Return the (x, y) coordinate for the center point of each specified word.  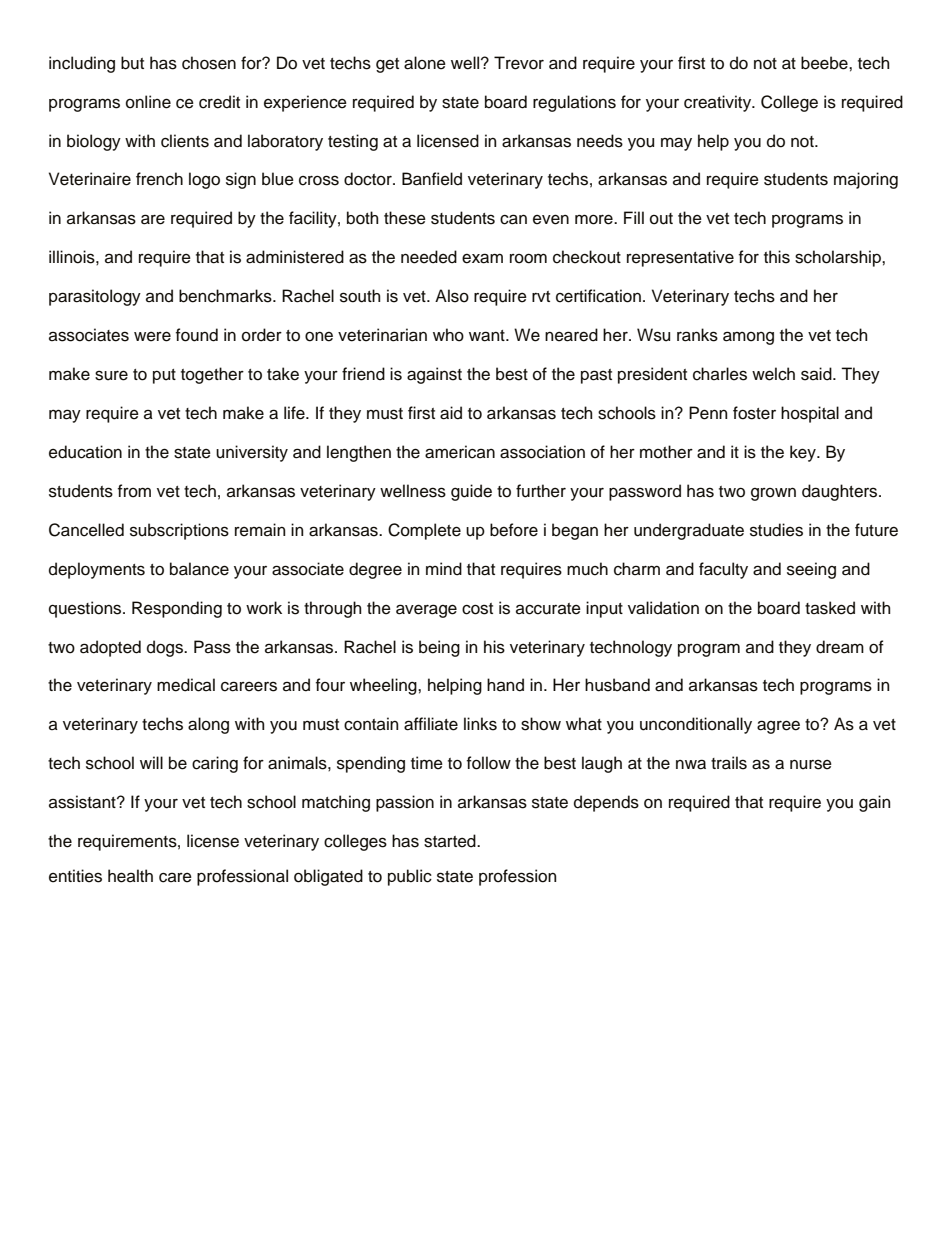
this (777, 257)
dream (840, 647)
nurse (811, 764)
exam (482, 258)
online (148, 102)
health (130, 876)
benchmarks (226, 296)
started (451, 841)
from (134, 491)
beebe (825, 63)
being (439, 648)
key (804, 453)
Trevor (519, 63)
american (460, 452)
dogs (166, 648)
